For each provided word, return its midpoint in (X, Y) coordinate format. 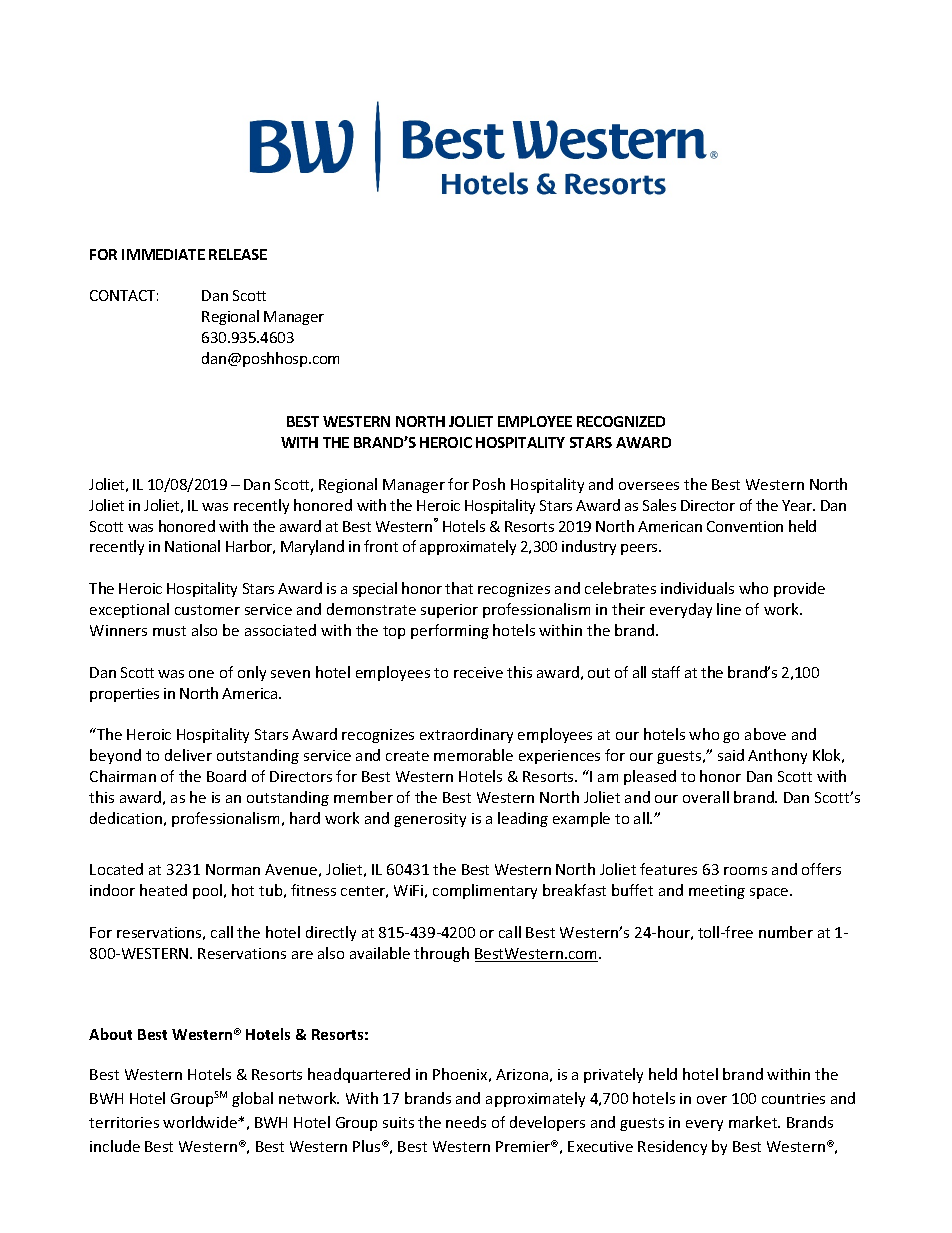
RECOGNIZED (621, 421)
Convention (745, 526)
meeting (717, 892)
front (381, 546)
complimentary (485, 891)
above (765, 734)
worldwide (201, 1122)
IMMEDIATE (163, 254)
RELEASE (238, 254)
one (201, 674)
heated (163, 890)
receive (478, 672)
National (192, 546)
